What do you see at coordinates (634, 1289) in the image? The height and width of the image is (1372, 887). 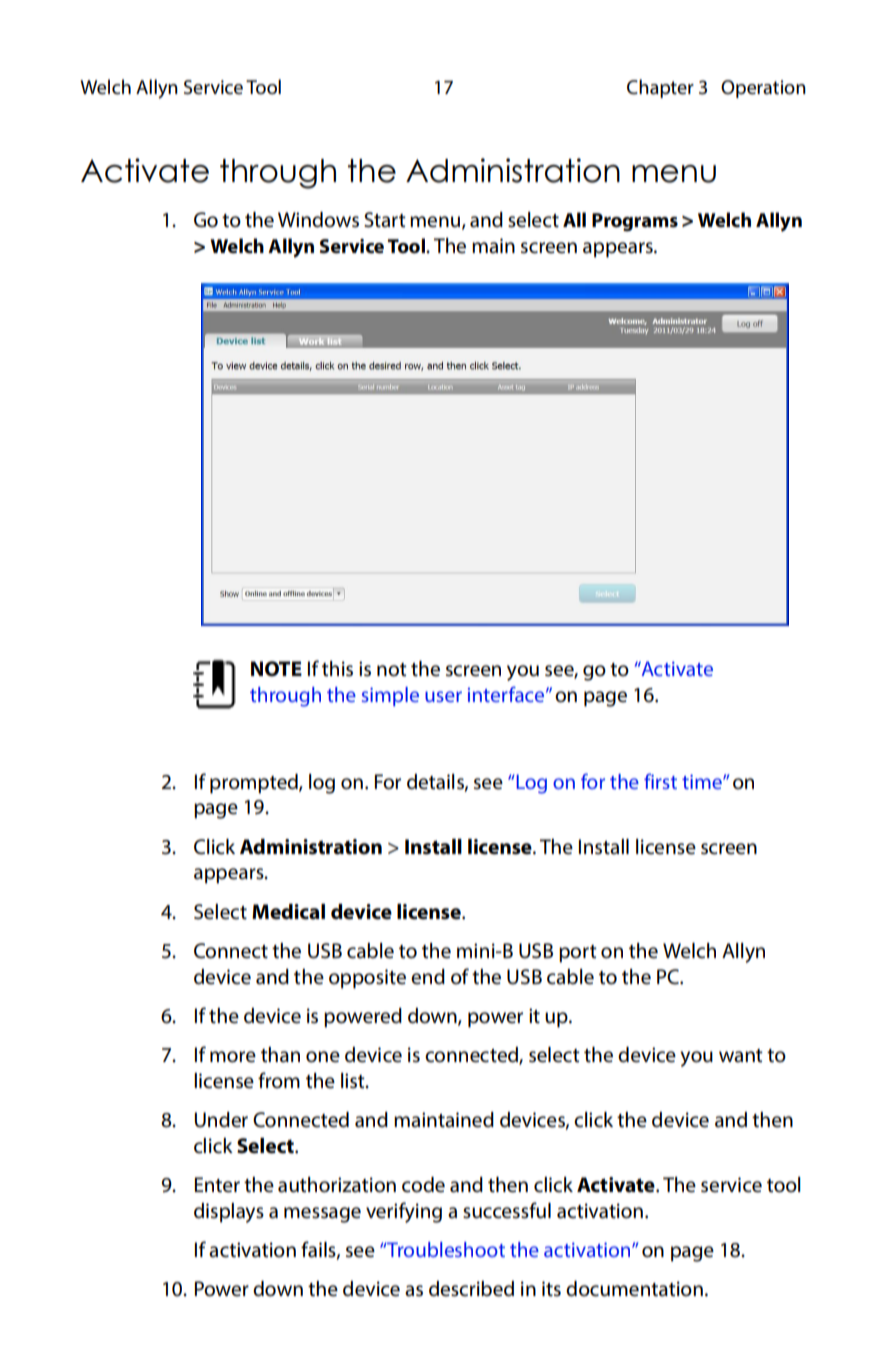 I see `documentation` at bounding box center [634, 1289].
